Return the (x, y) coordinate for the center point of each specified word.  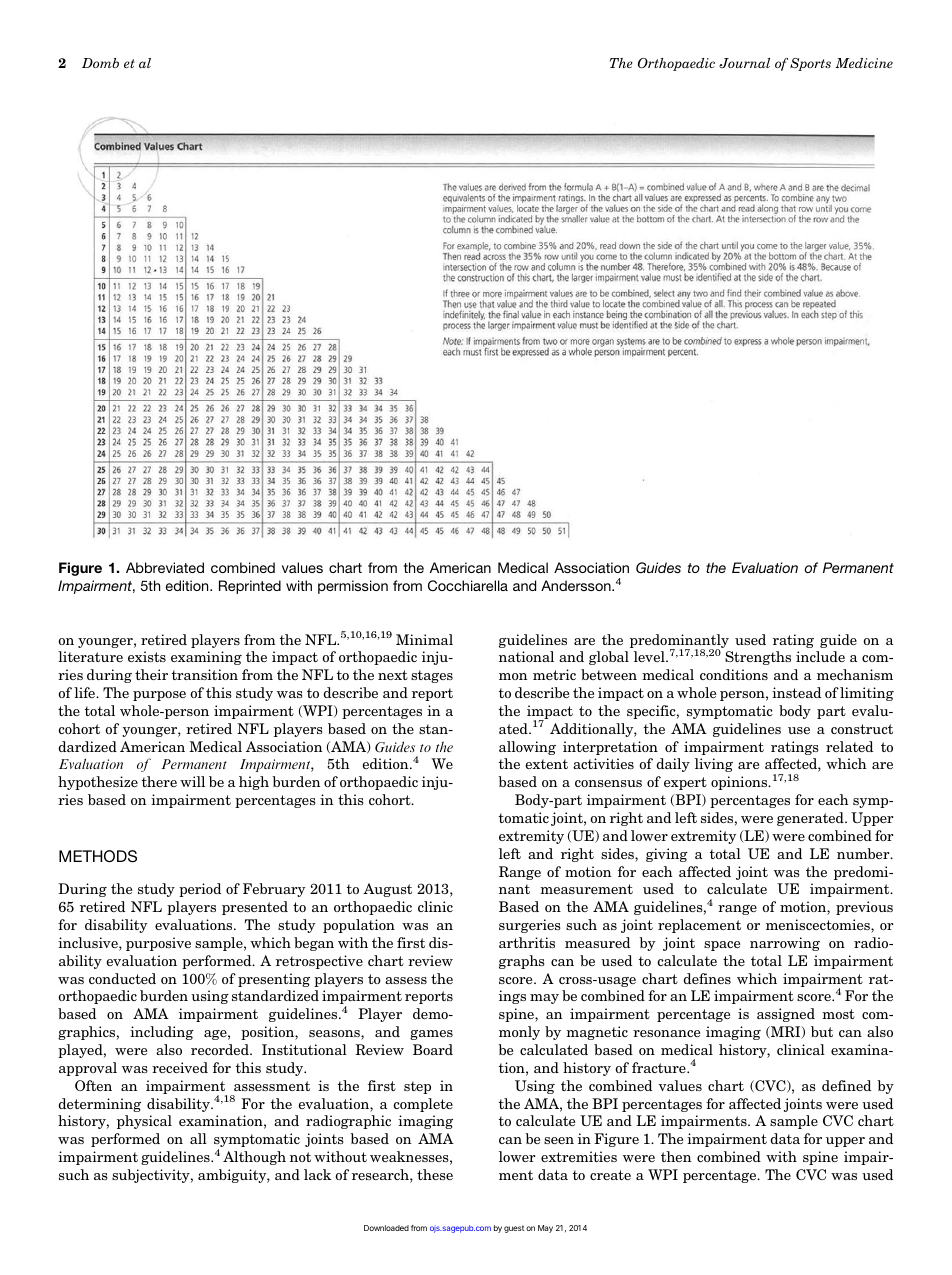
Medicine (864, 63)
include (820, 656)
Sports (810, 64)
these (435, 1174)
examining (206, 658)
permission (353, 587)
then (676, 1156)
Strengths (758, 658)
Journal (744, 63)
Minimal (424, 639)
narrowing (785, 944)
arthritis (527, 942)
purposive (158, 944)
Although (254, 1158)
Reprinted (250, 587)
